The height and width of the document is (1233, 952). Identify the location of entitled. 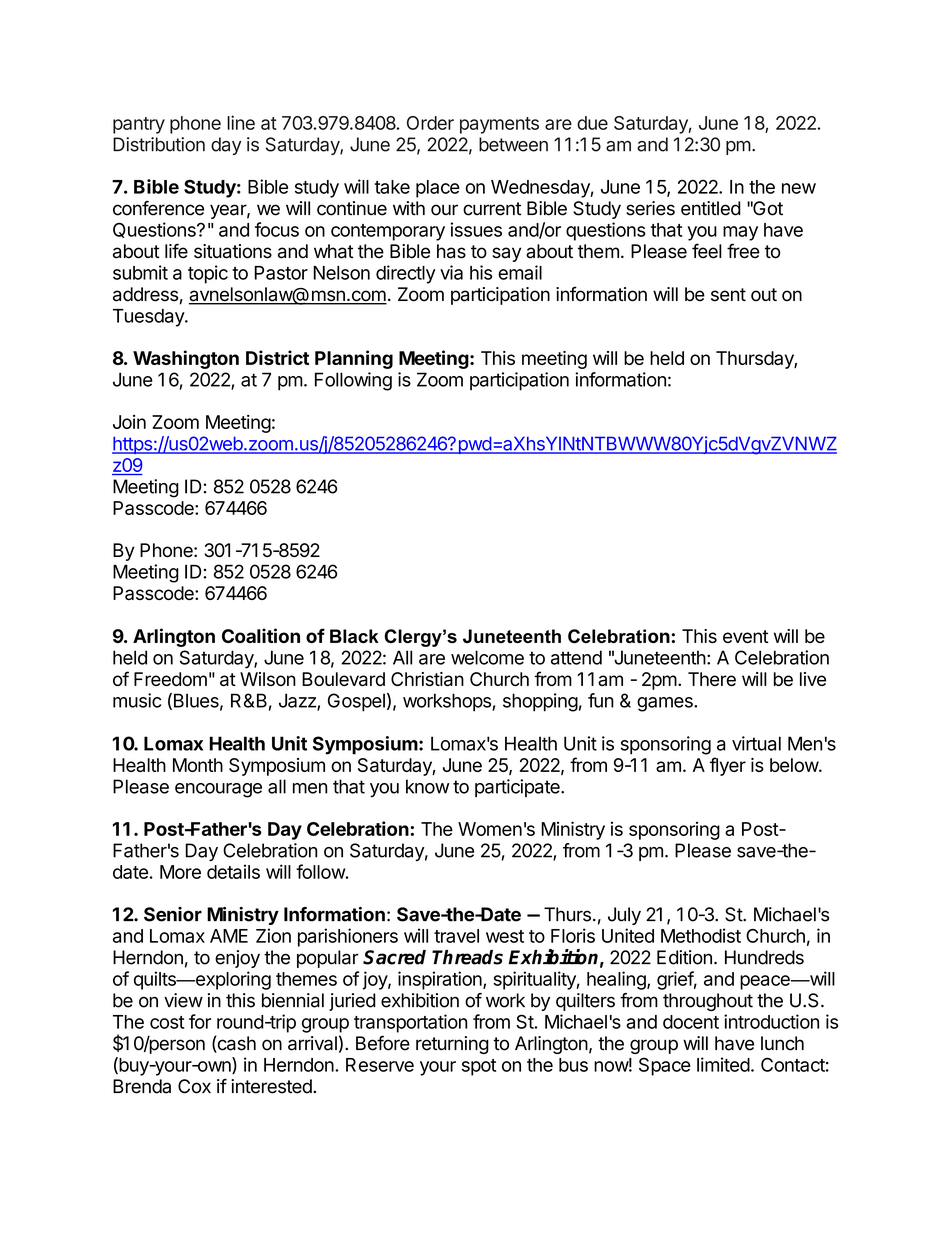
(711, 208).
